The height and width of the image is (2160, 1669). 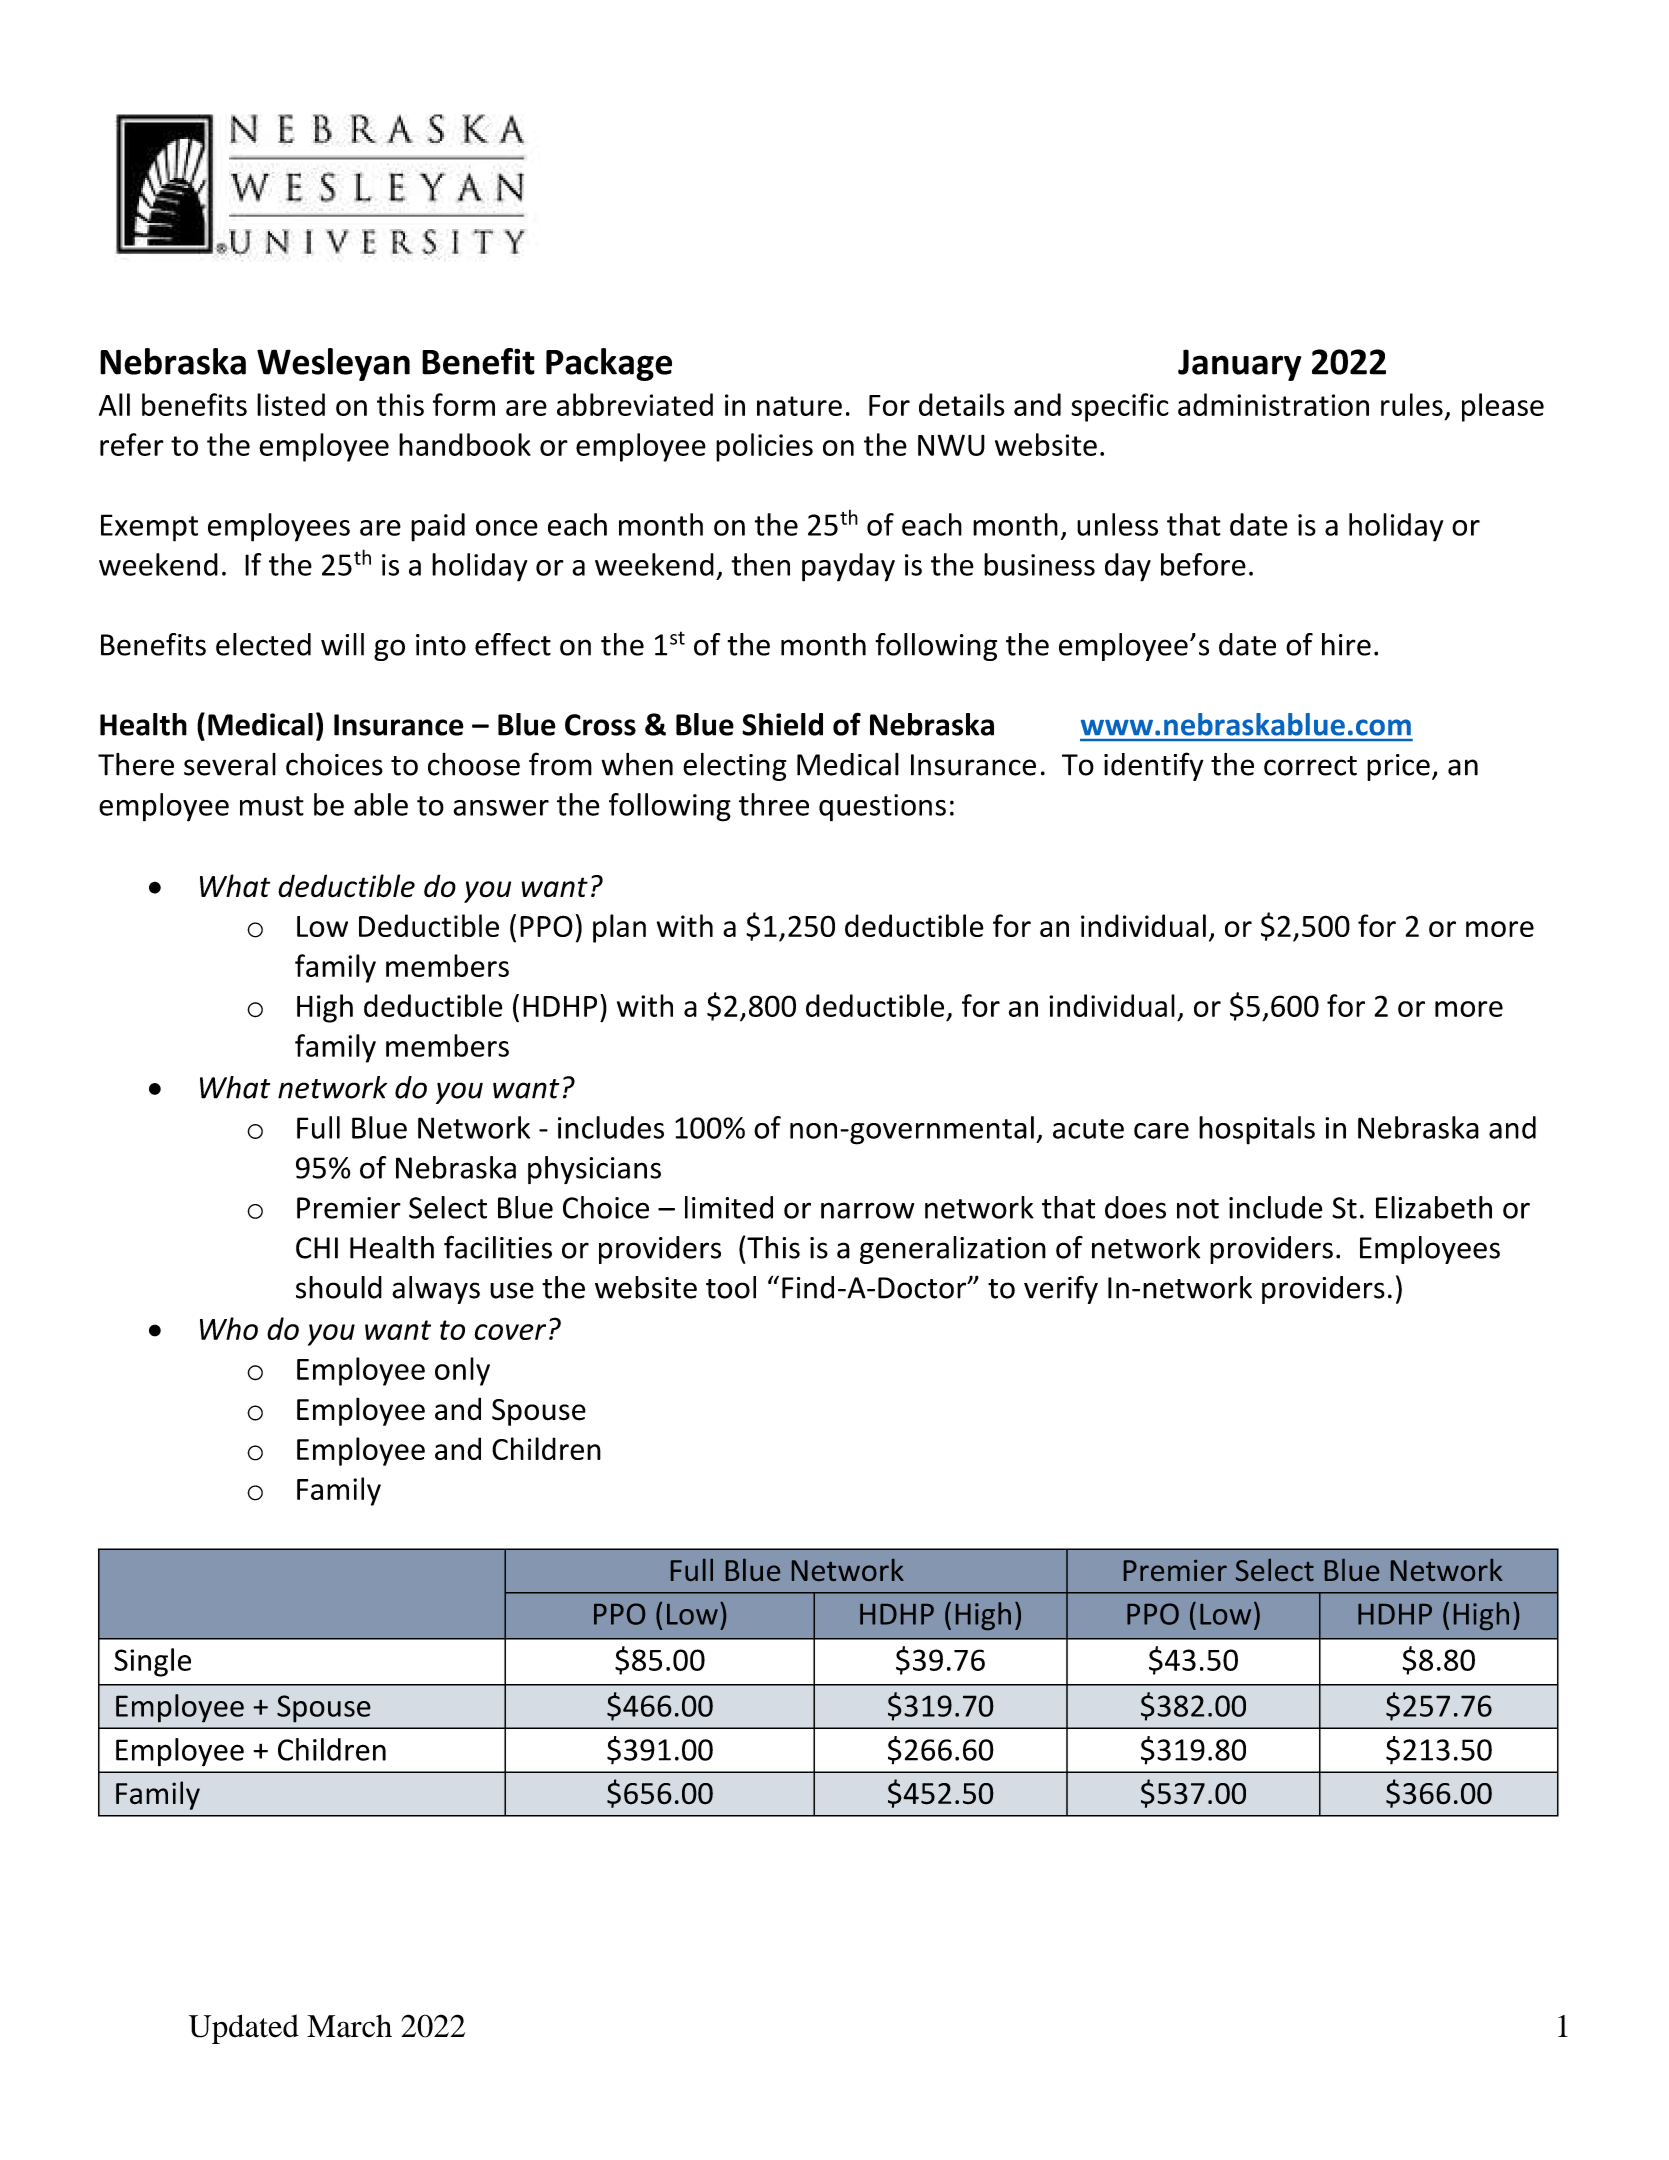 I want to click on generalization, so click(x=953, y=1250).
